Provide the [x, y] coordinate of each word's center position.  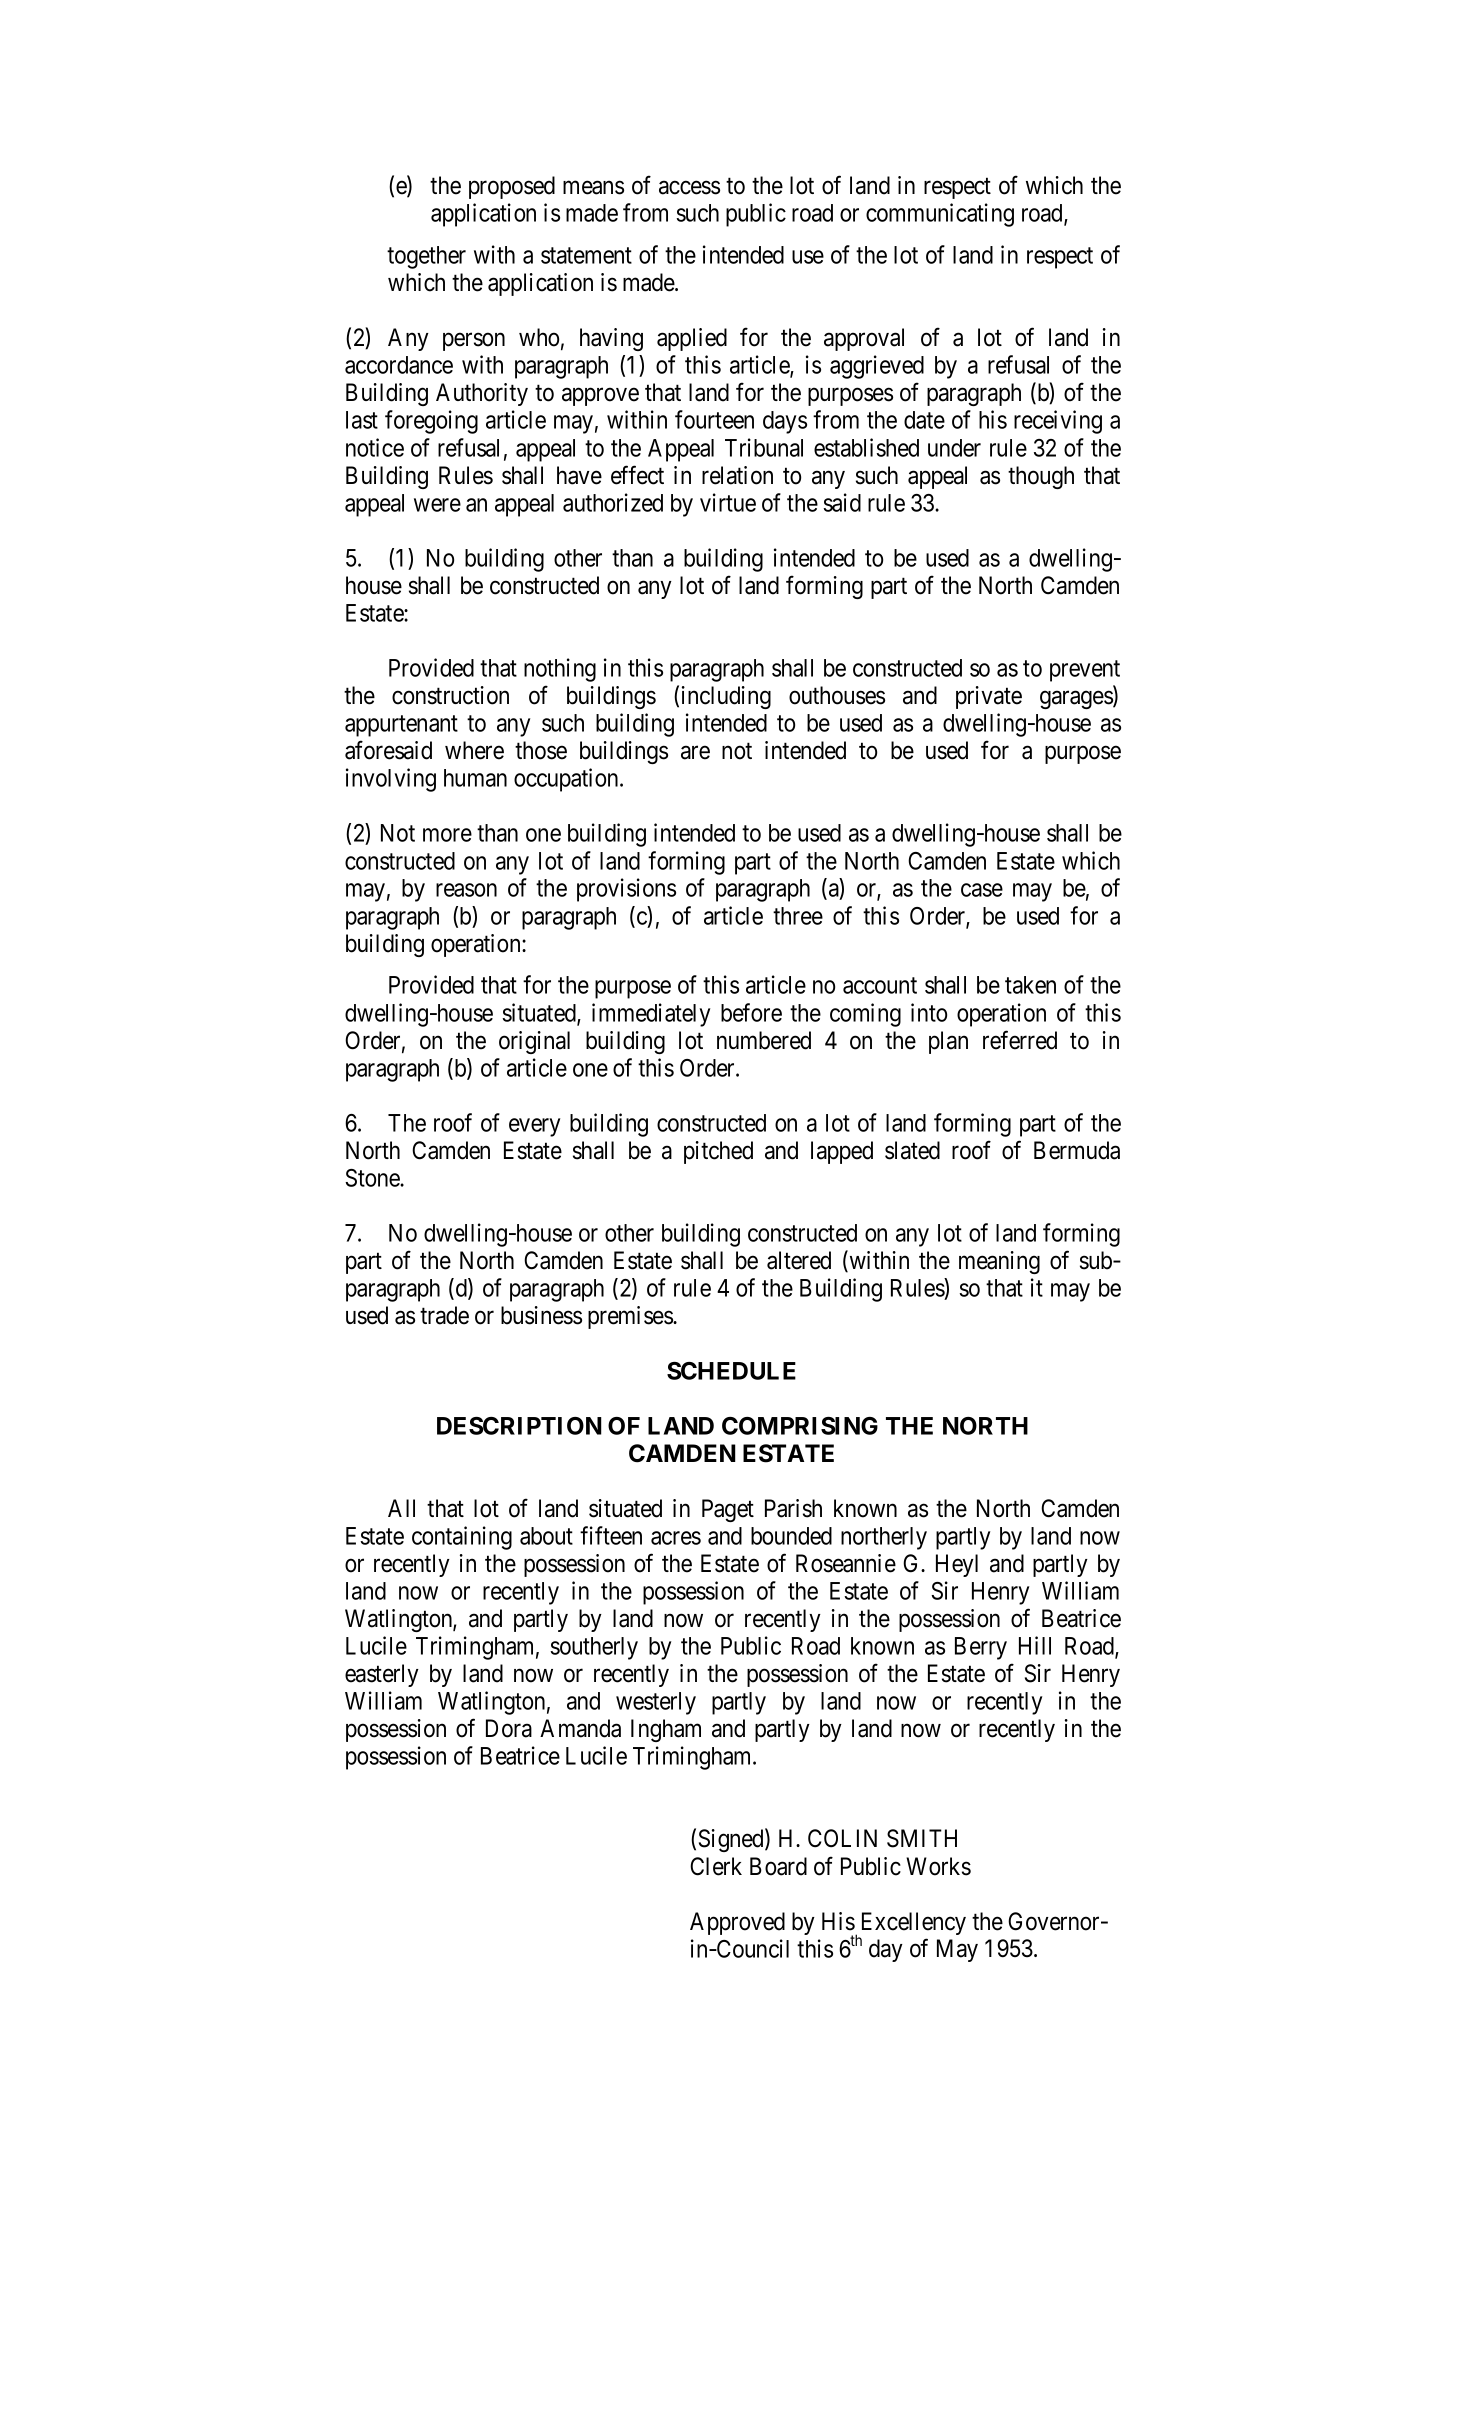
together [426, 257]
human [475, 778]
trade [444, 1315]
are [695, 753]
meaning [999, 1262]
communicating [940, 215]
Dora [509, 1728]
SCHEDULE [731, 1371]
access [689, 188]
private [989, 697]
